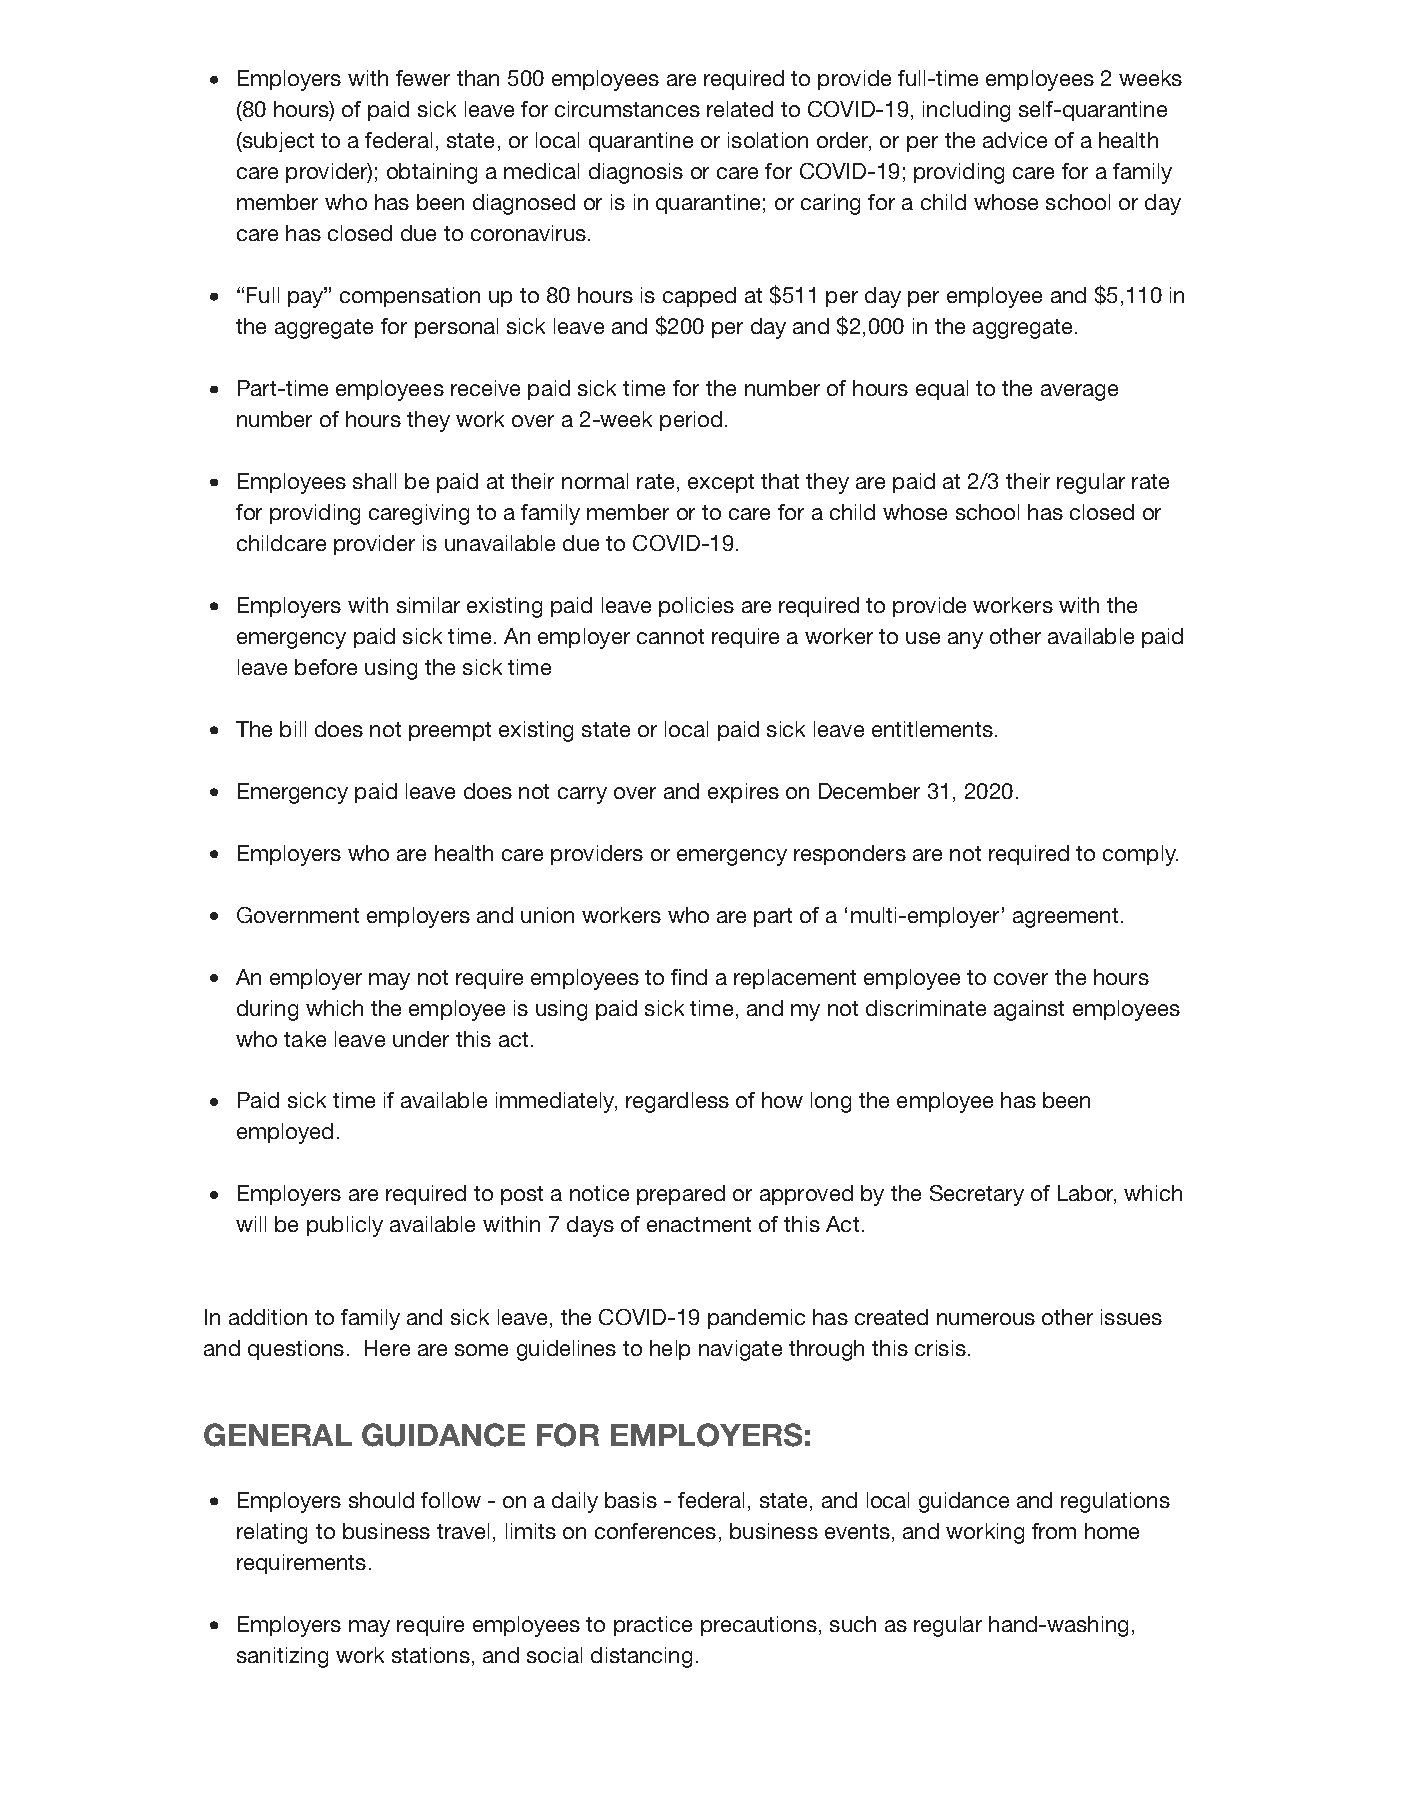 Image resolution: width=1404 pixels, height=1816 pixels. Describe the element at coordinates (1015, 140) in the screenshot. I see `advice` at that location.
